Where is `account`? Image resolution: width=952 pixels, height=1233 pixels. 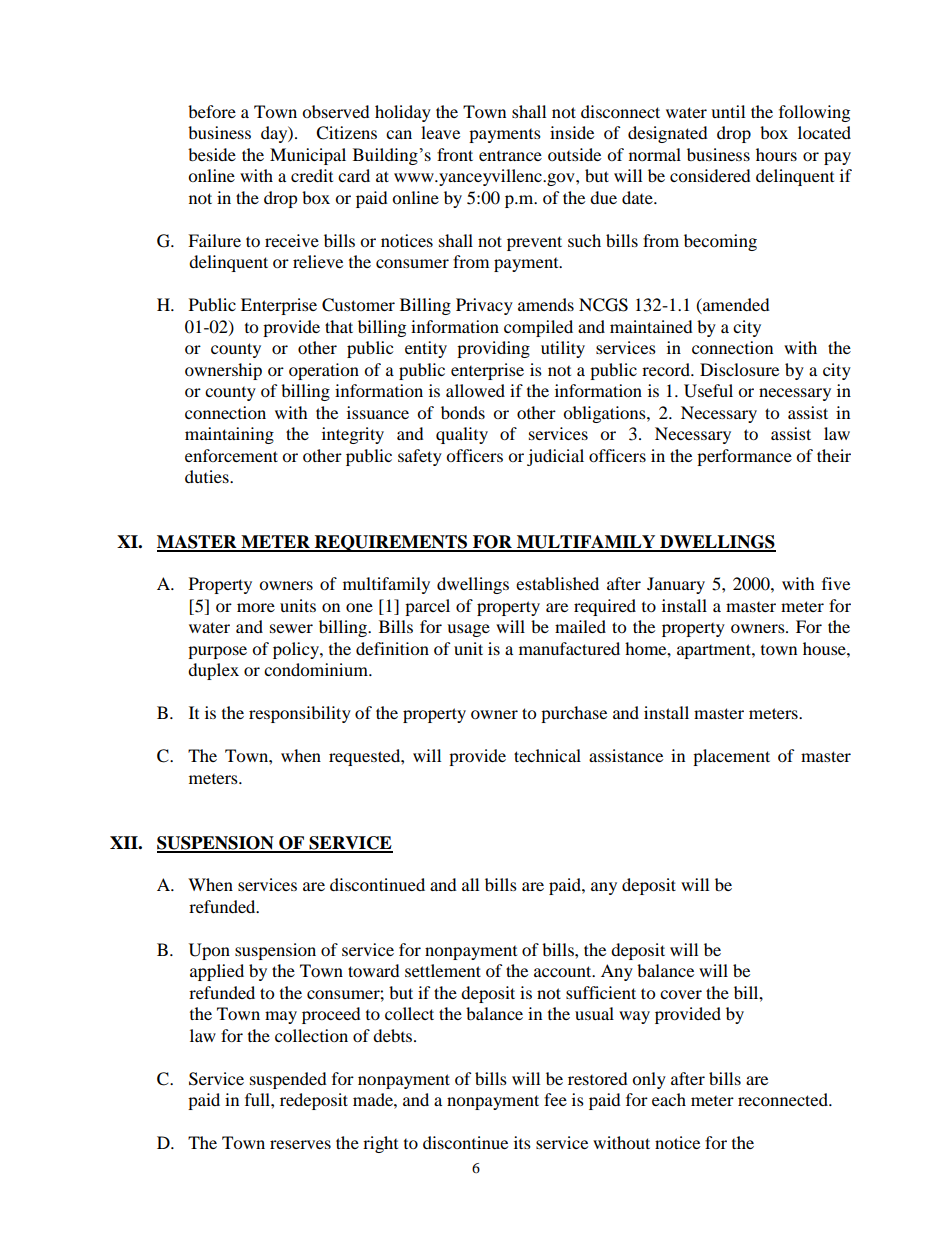 account is located at coordinates (564, 971).
